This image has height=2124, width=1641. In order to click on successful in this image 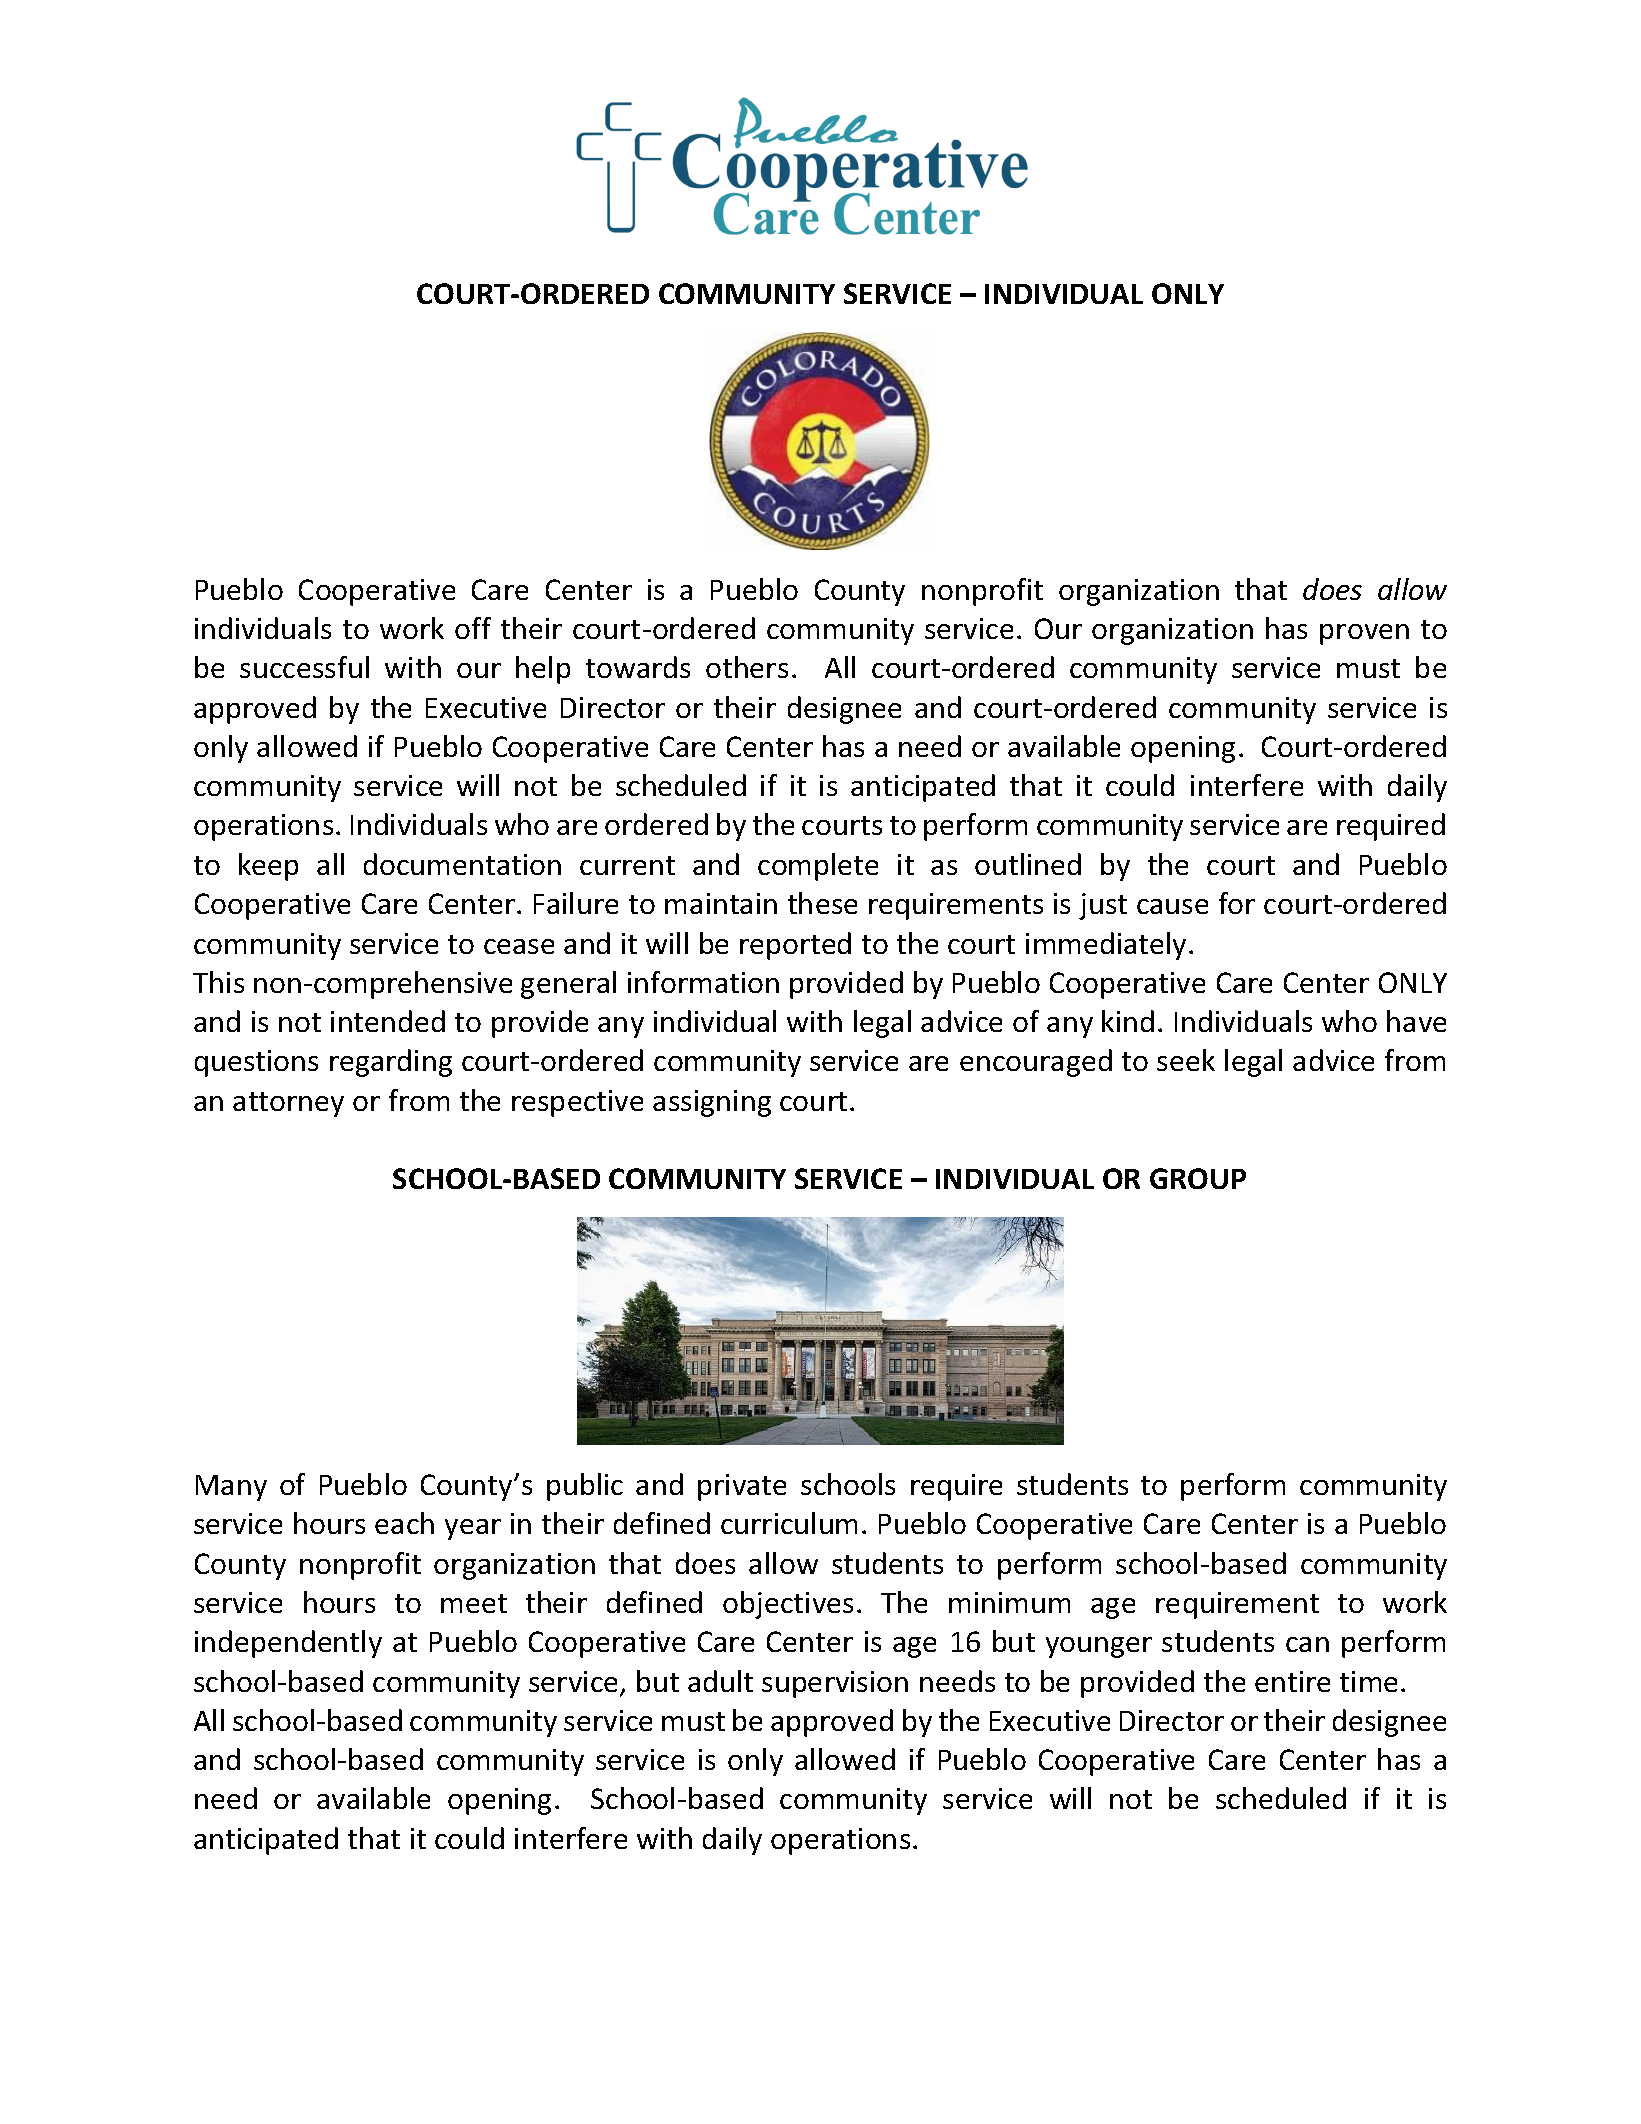, I will do `click(304, 667)`.
